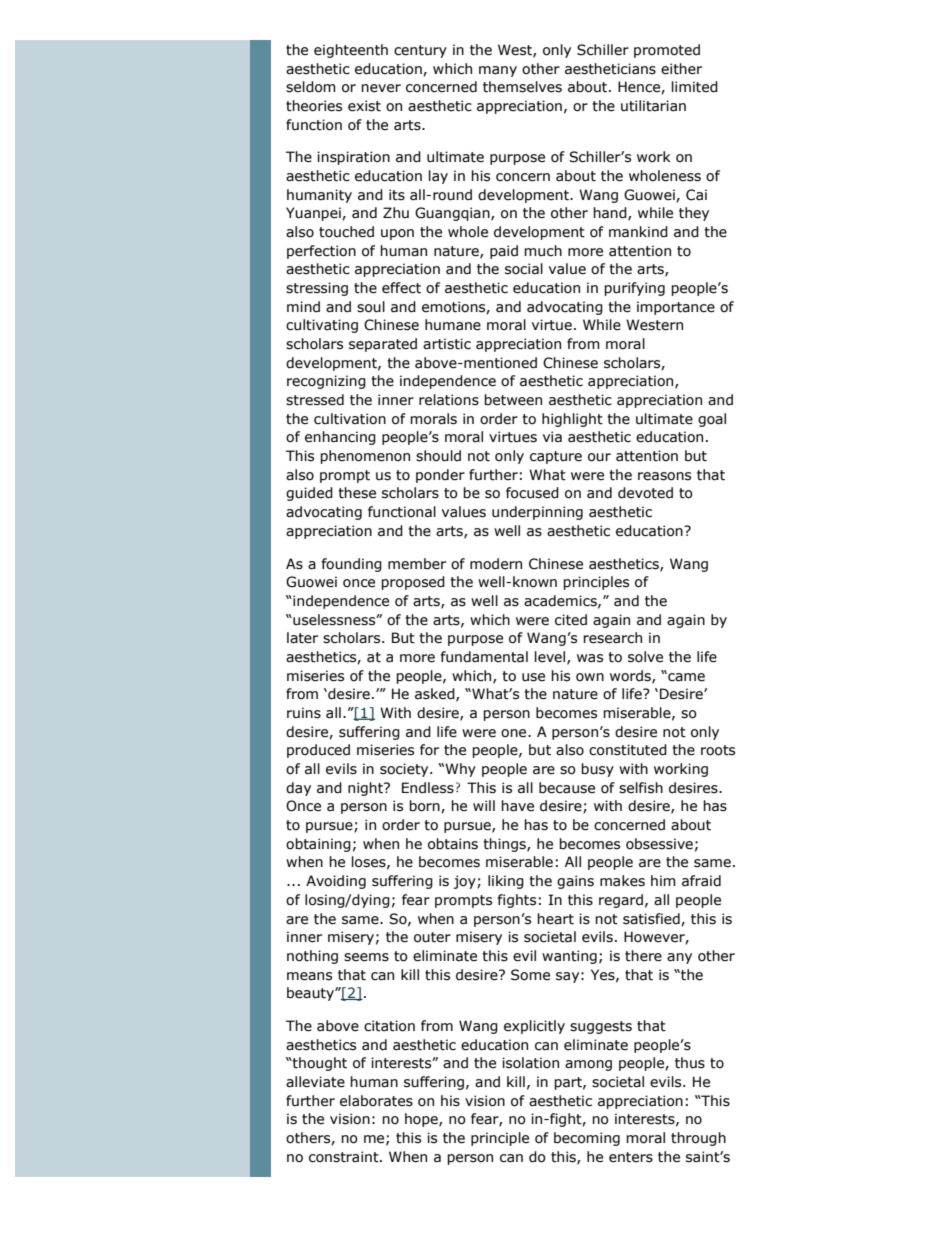 This image has width=952, height=1233. Describe the element at coordinates (498, 71) in the image. I see `many` at that location.
